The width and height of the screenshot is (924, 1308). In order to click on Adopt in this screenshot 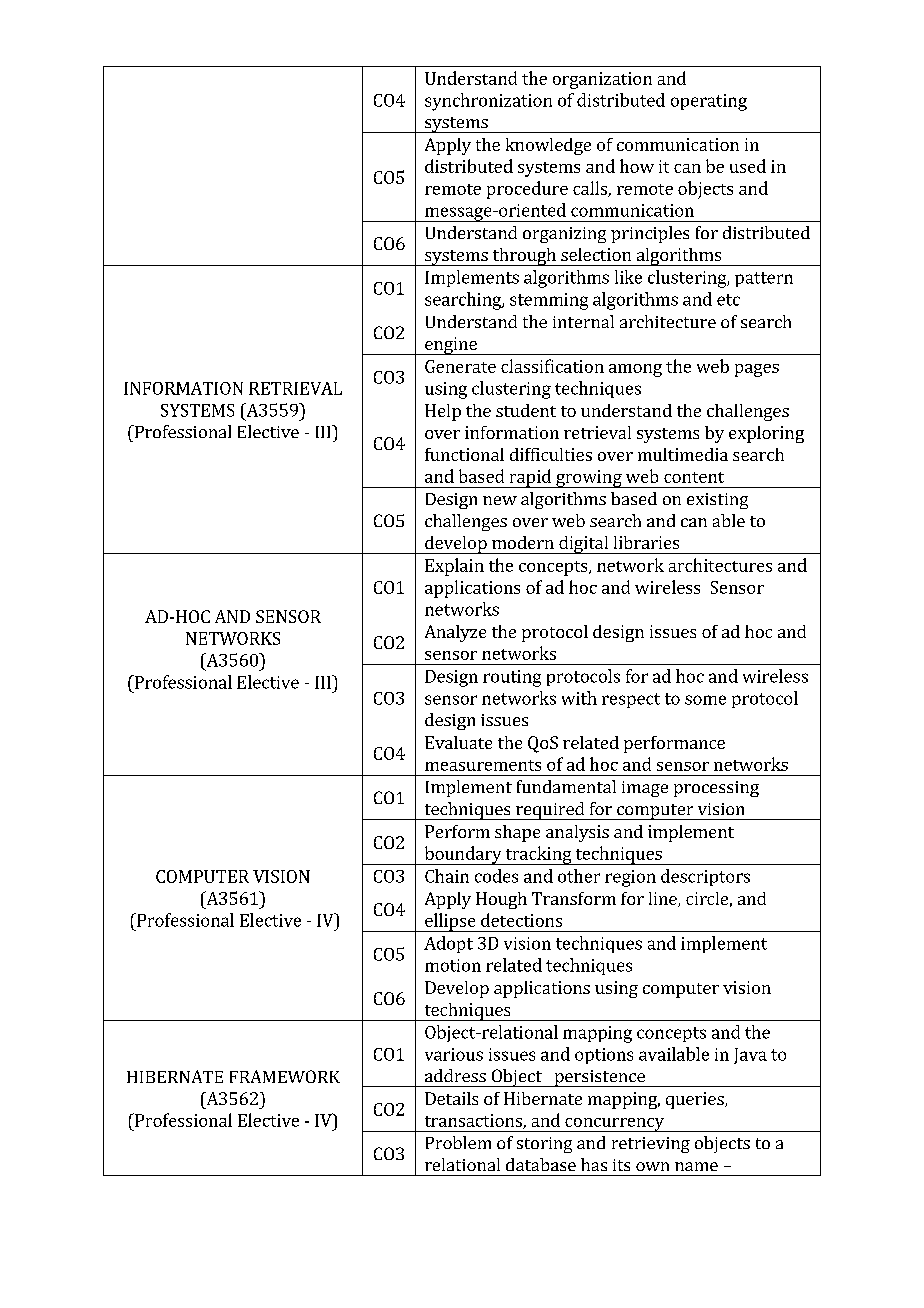, I will do `click(448, 944)`.
